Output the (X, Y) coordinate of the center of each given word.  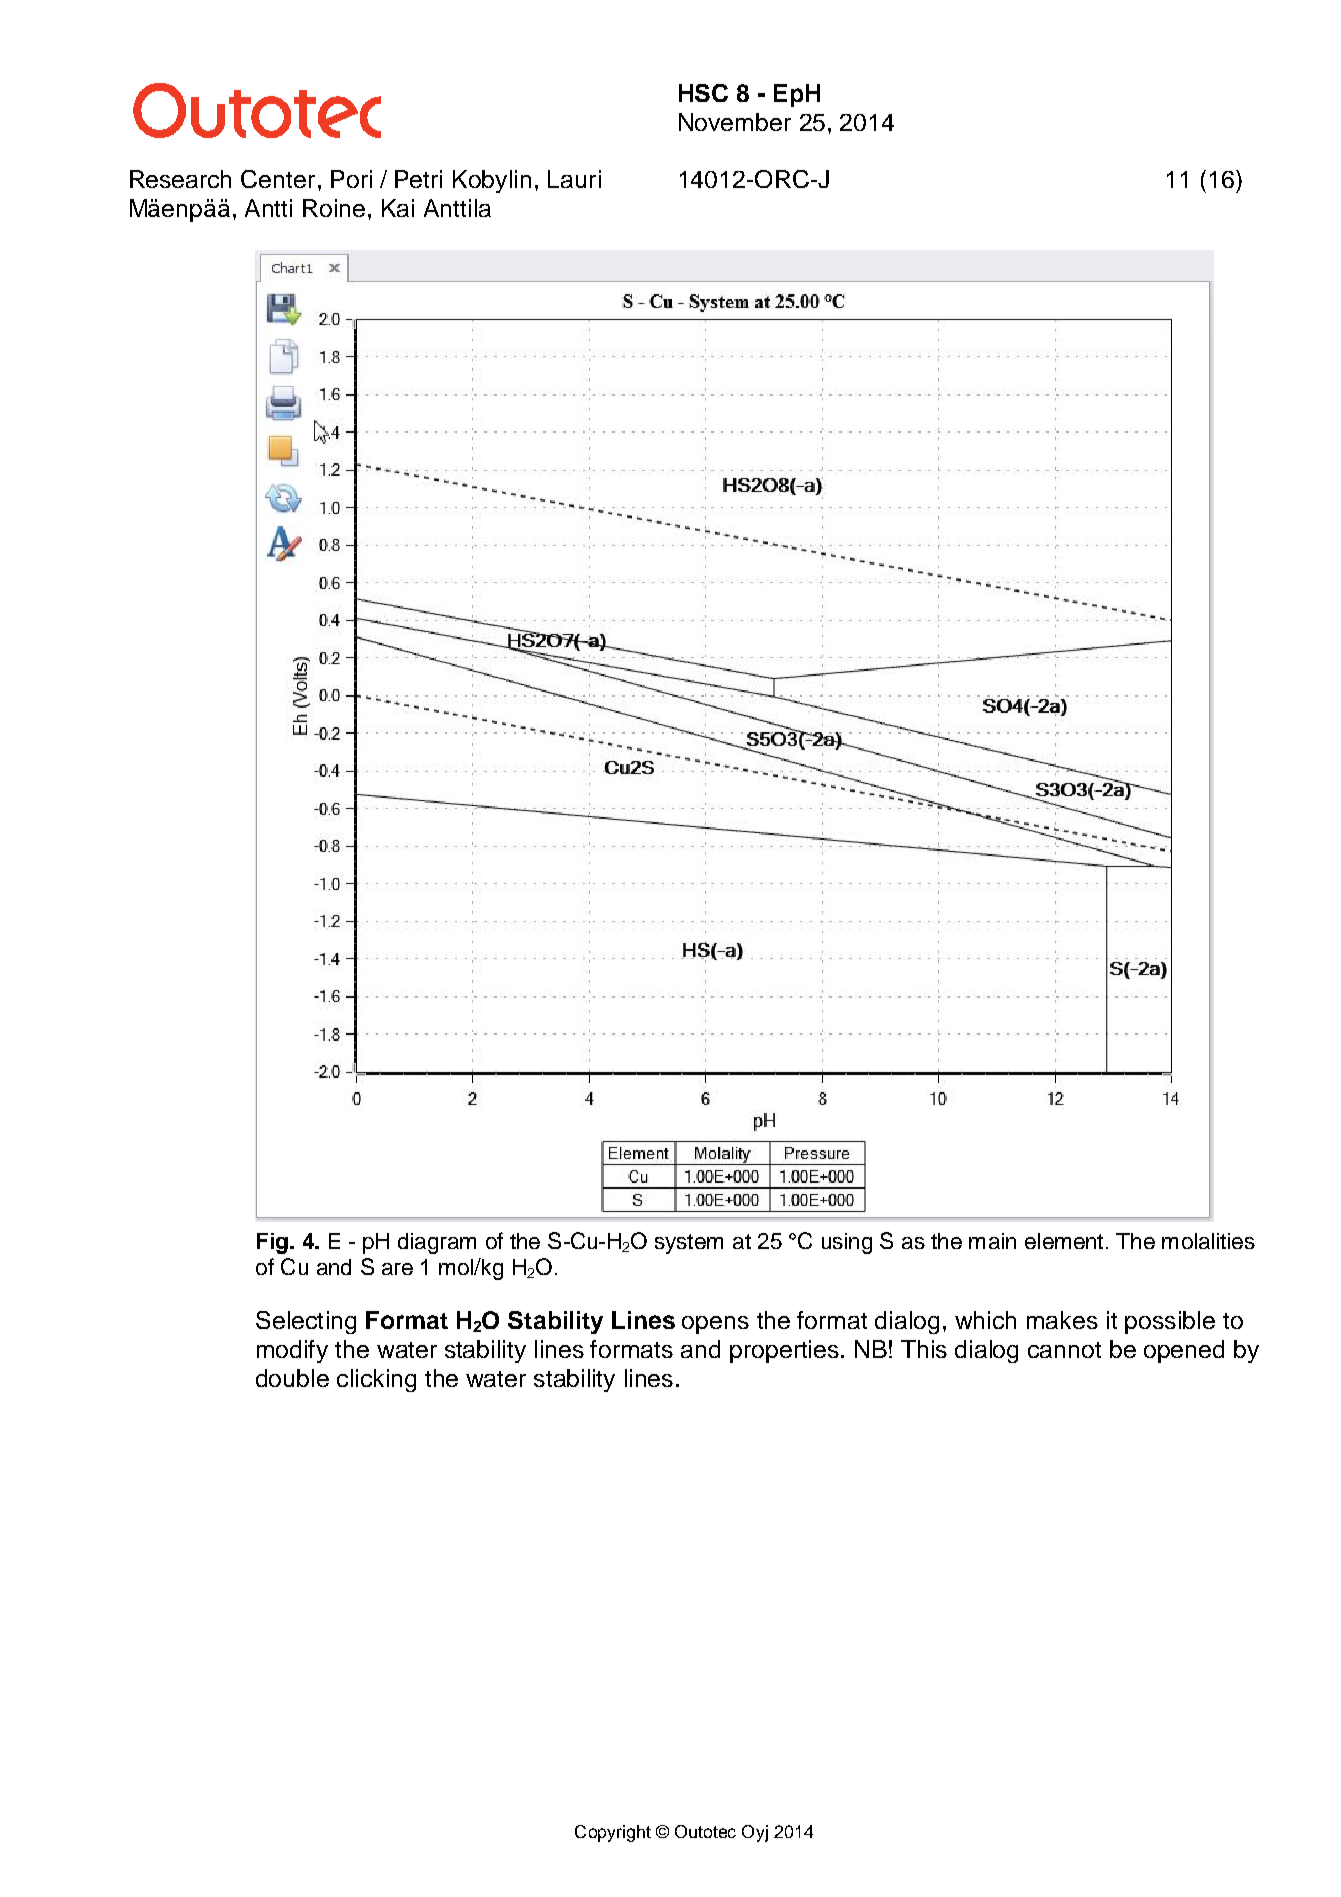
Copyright (613, 1833)
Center (278, 179)
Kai (398, 208)
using (847, 1243)
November (735, 122)
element (1064, 1241)
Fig (272, 1243)
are (397, 1269)
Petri (418, 179)
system (689, 1244)
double (292, 1378)
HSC (703, 93)
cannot (1064, 1350)
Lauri (574, 179)
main (992, 1241)
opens (715, 1325)
